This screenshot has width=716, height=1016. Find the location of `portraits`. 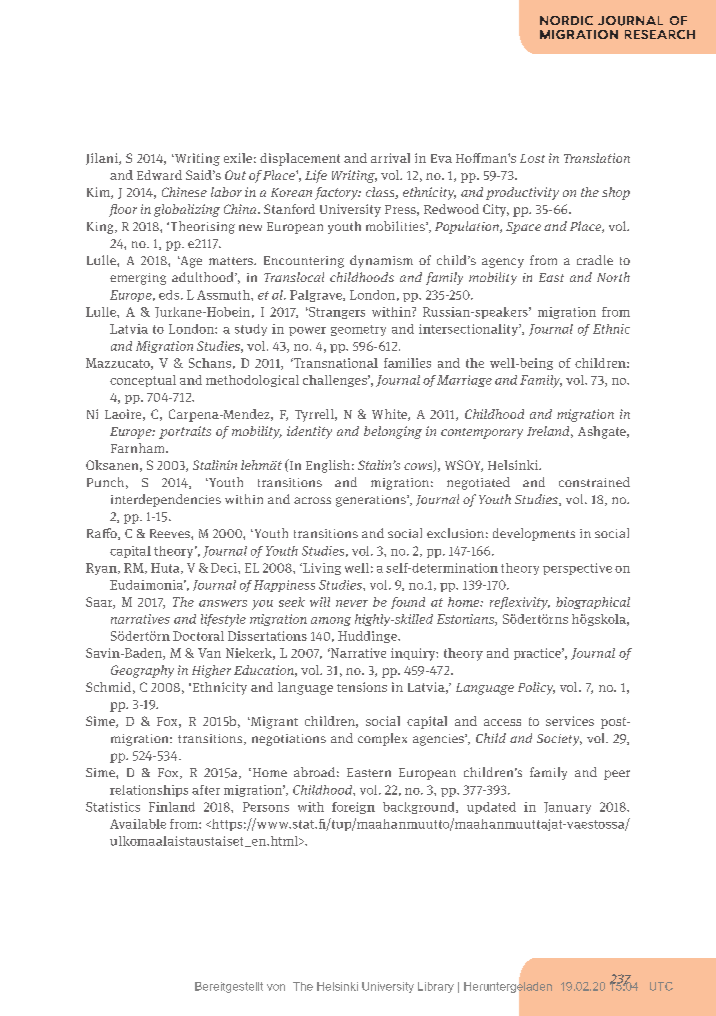

portraits is located at coordinates (185, 432).
